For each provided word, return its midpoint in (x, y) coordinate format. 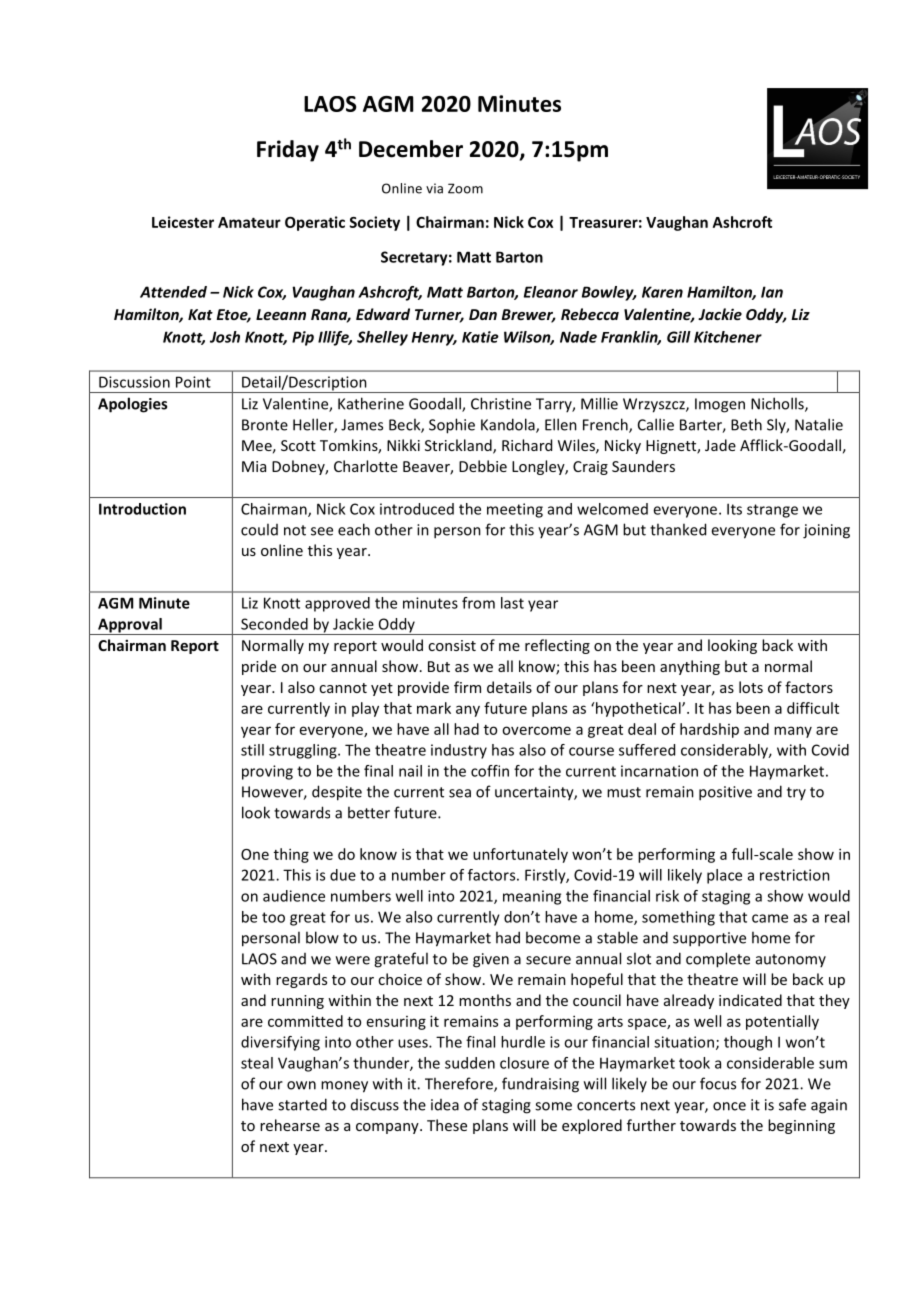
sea (460, 793)
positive (725, 793)
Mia (254, 466)
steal (257, 1063)
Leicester (183, 222)
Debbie (483, 466)
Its (734, 509)
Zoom (465, 188)
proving (267, 772)
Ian (772, 292)
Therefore (460, 1084)
